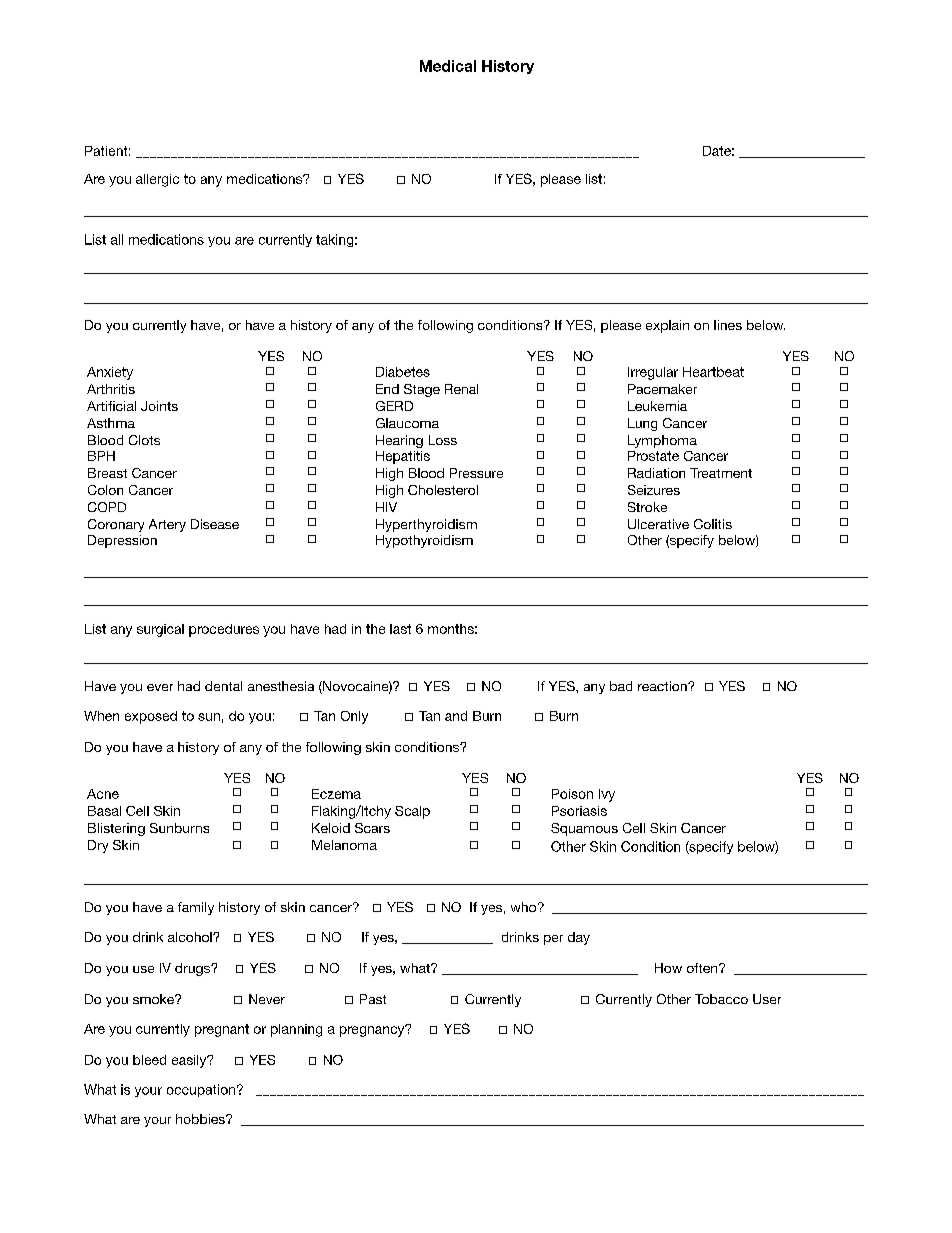 Image resolution: width=952 pixels, height=1233 pixels. I want to click on Medical, so click(448, 66).
